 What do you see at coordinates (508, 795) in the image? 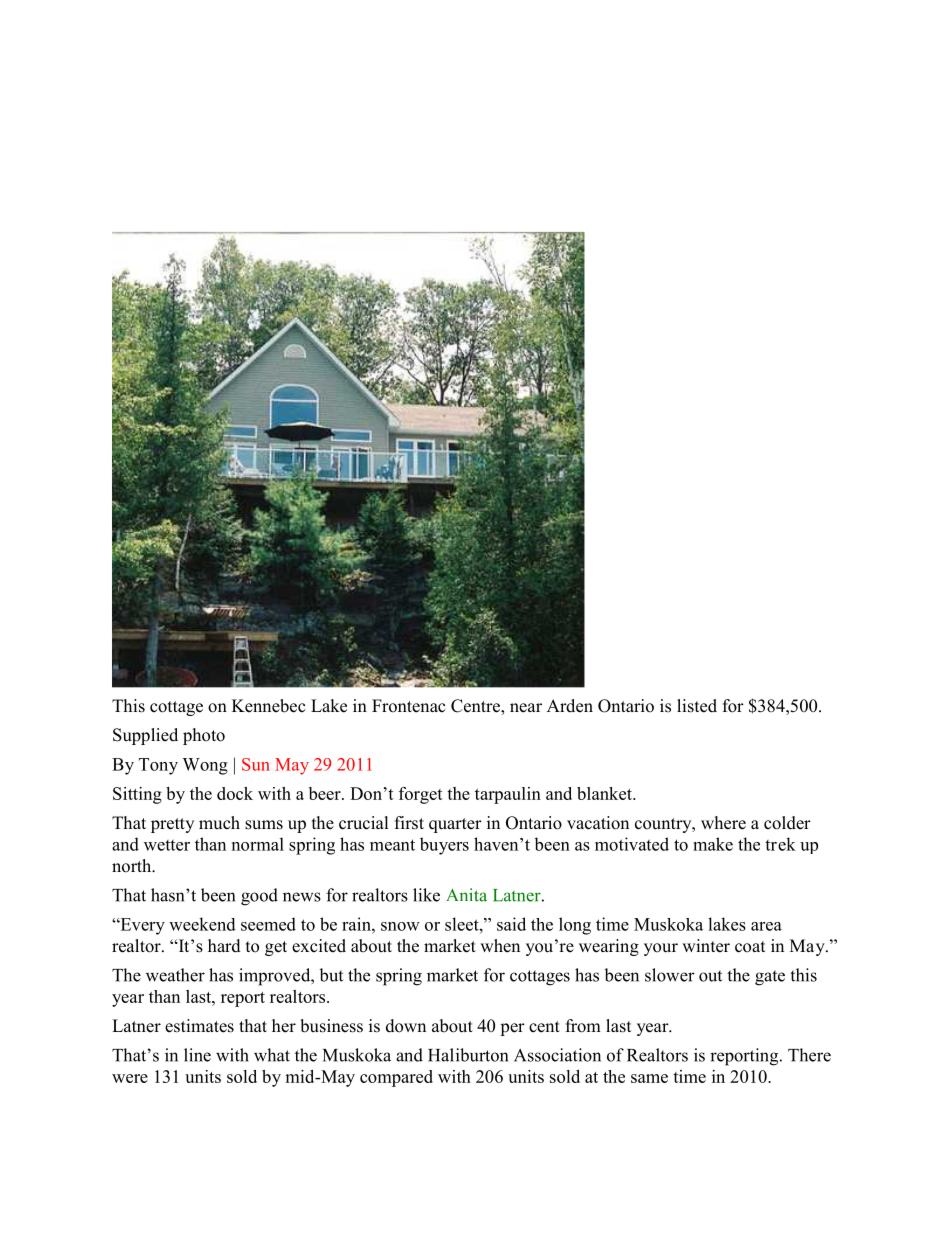
I see `tarpaulin` at bounding box center [508, 795].
